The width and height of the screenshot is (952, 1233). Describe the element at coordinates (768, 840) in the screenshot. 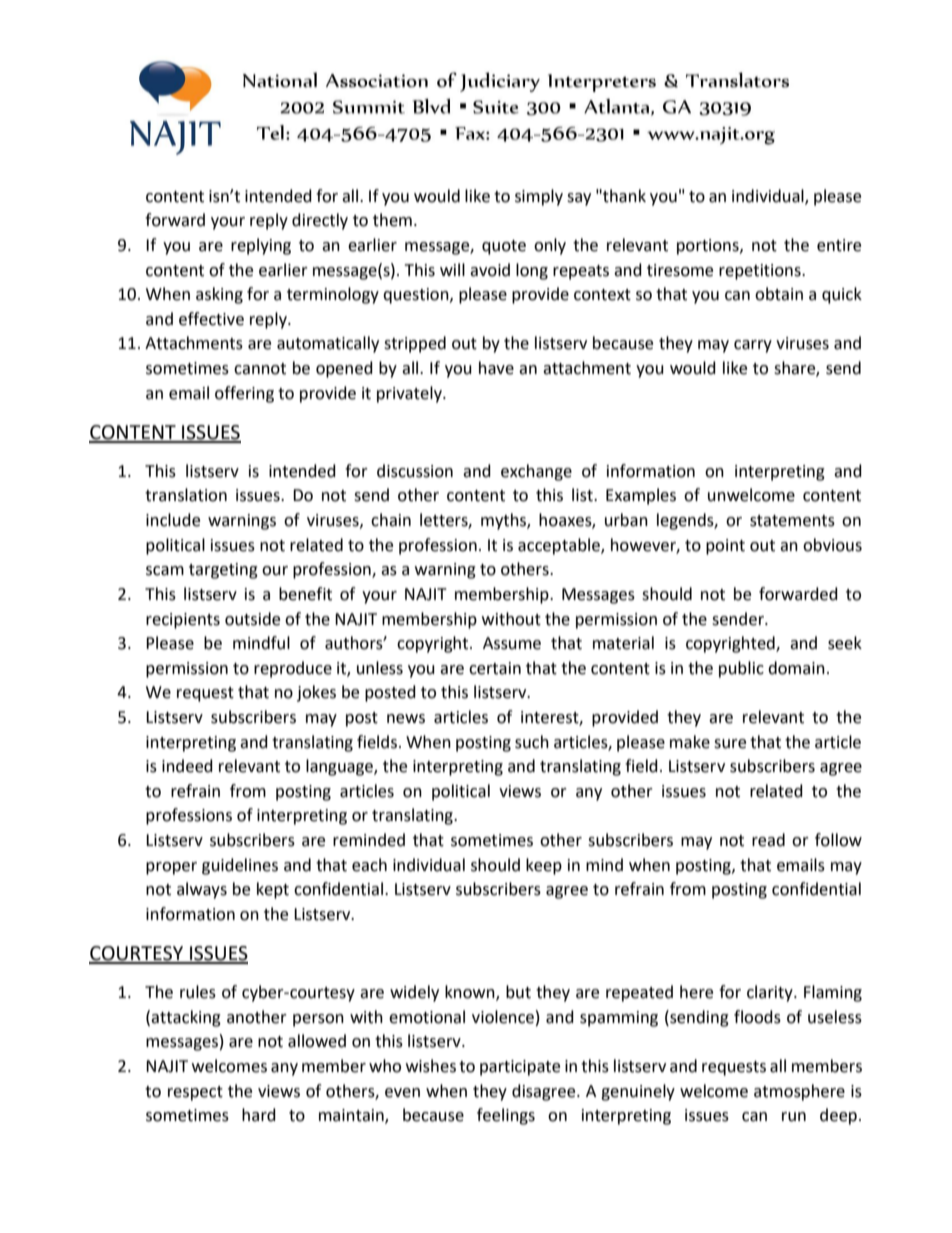

I see `read` at that location.
